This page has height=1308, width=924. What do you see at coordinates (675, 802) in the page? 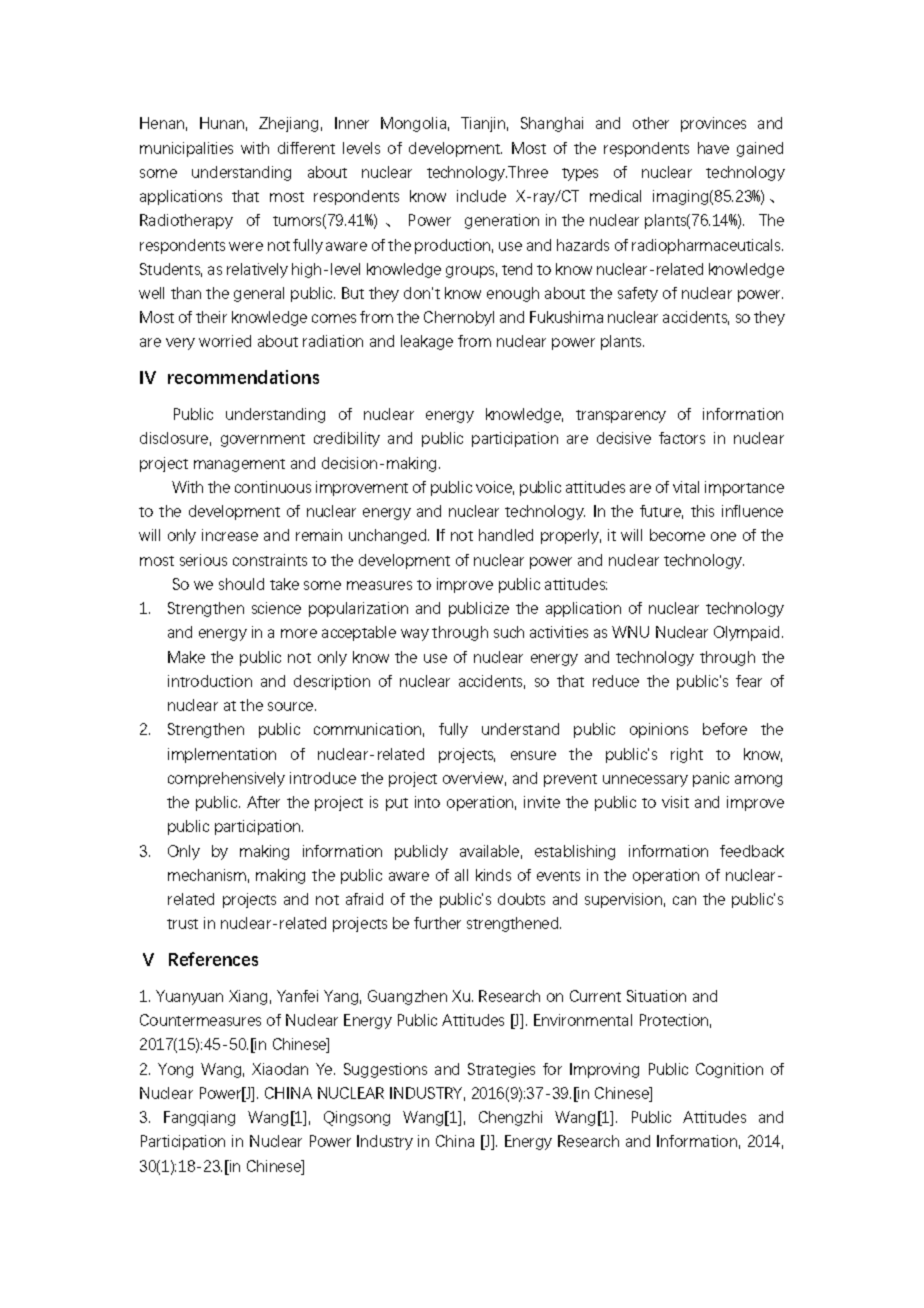
I see `visit` at bounding box center [675, 802].
